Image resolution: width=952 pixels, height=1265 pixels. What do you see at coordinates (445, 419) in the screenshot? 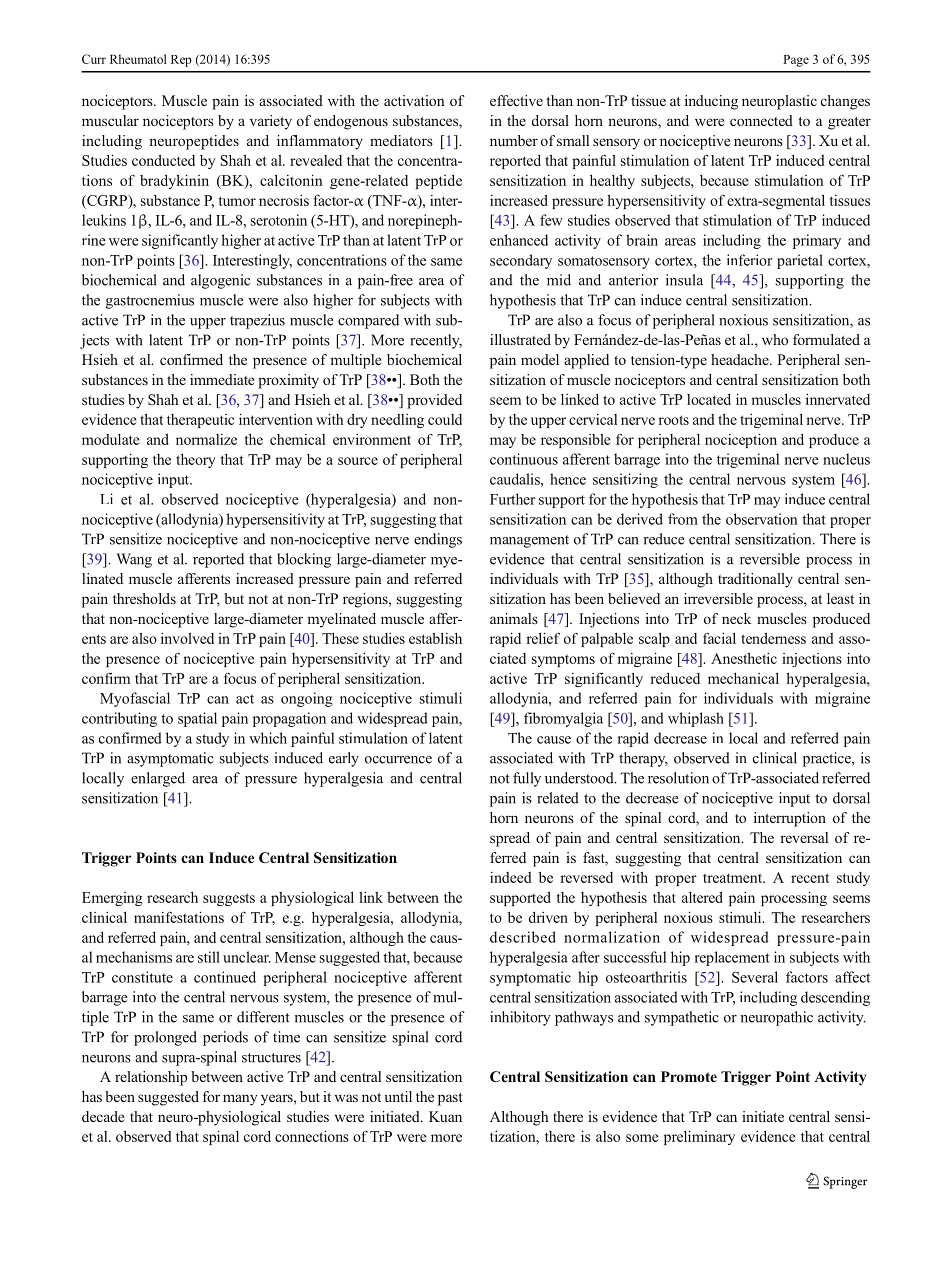
I see `could` at bounding box center [445, 419].
